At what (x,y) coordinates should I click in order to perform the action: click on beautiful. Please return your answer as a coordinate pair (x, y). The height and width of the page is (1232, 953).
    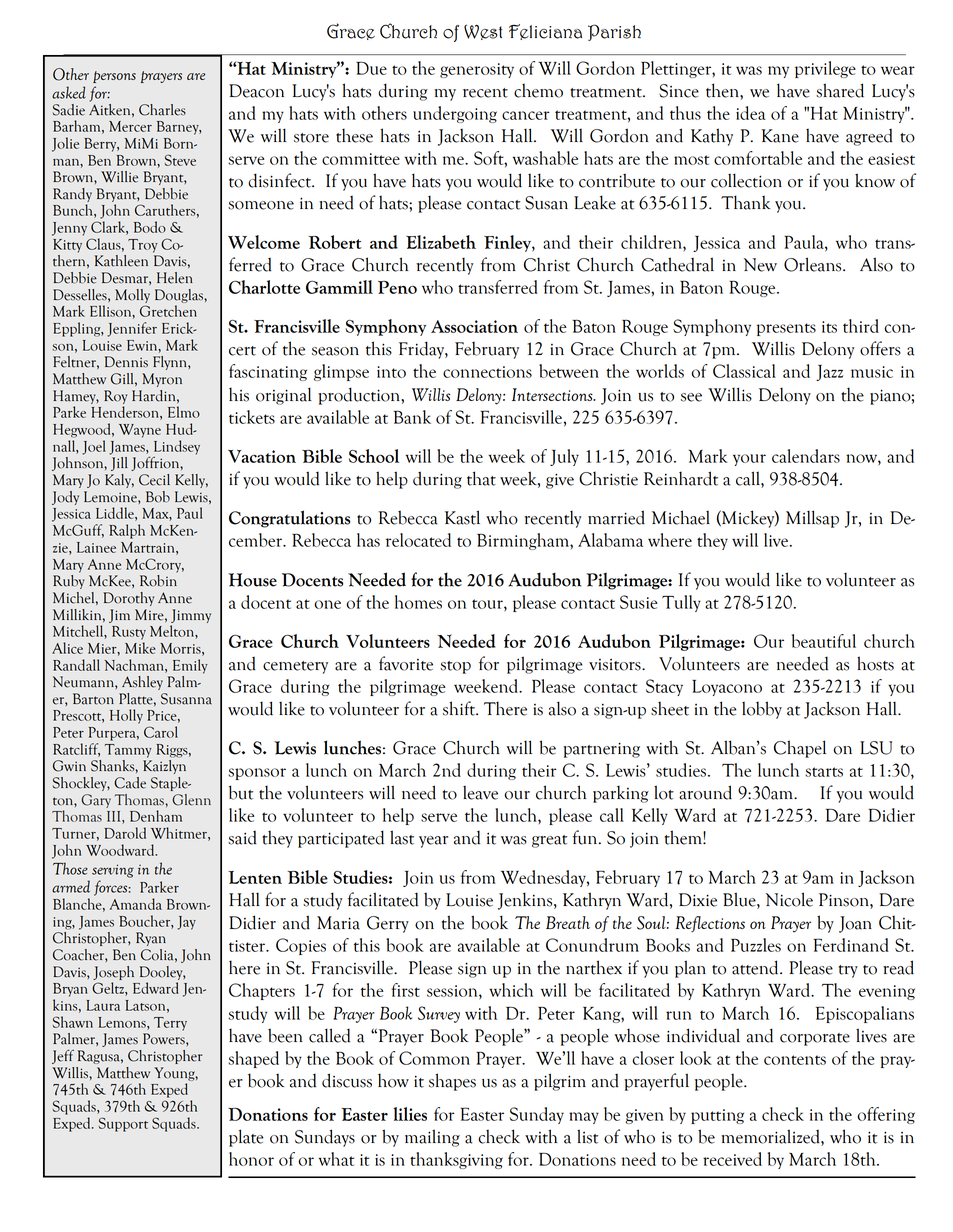
    Looking at the image, I should click on (824, 641).
